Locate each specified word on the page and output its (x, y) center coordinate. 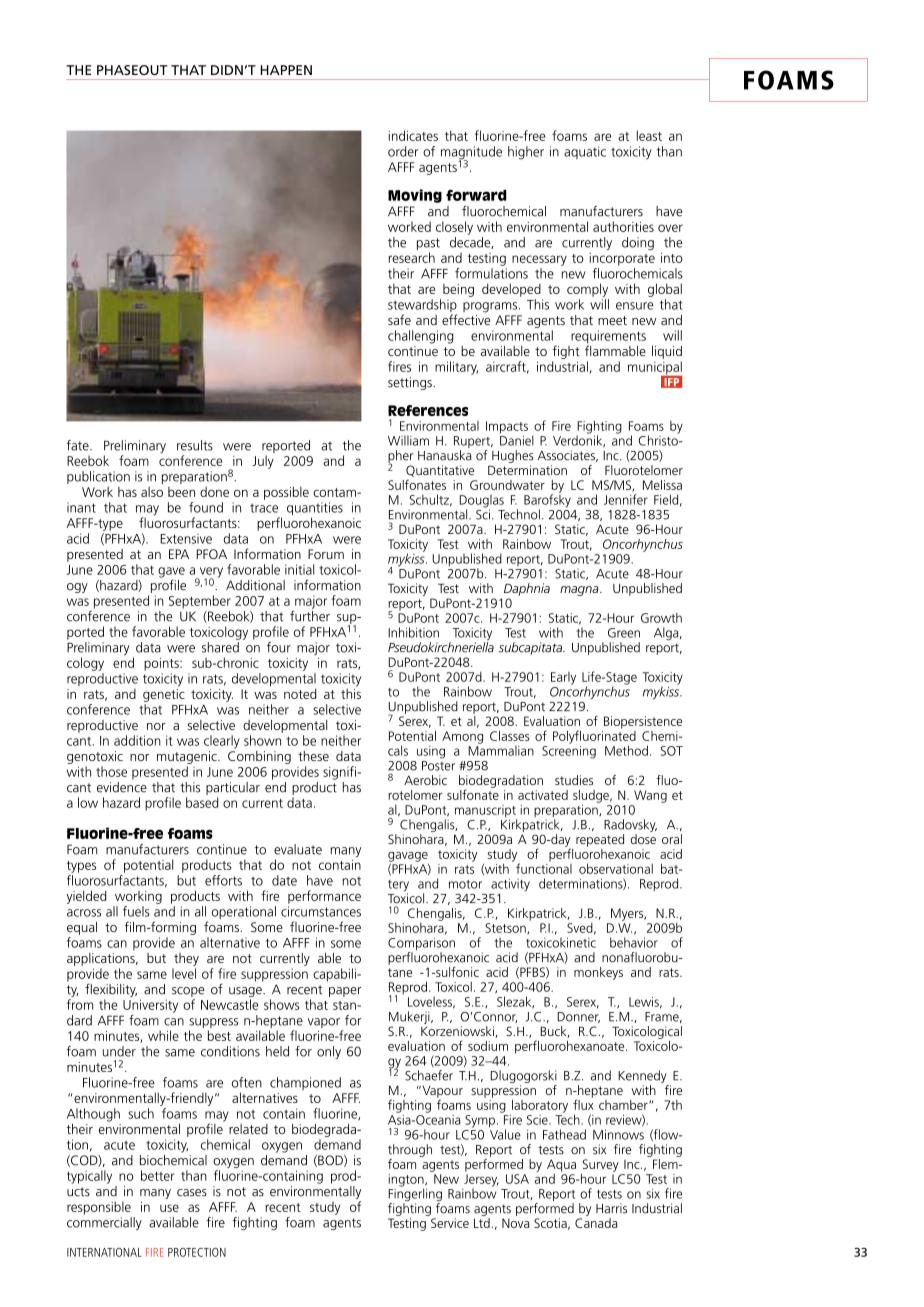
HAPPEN (286, 70)
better (158, 1175)
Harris (611, 1208)
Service (450, 1223)
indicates (413, 135)
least (649, 135)
